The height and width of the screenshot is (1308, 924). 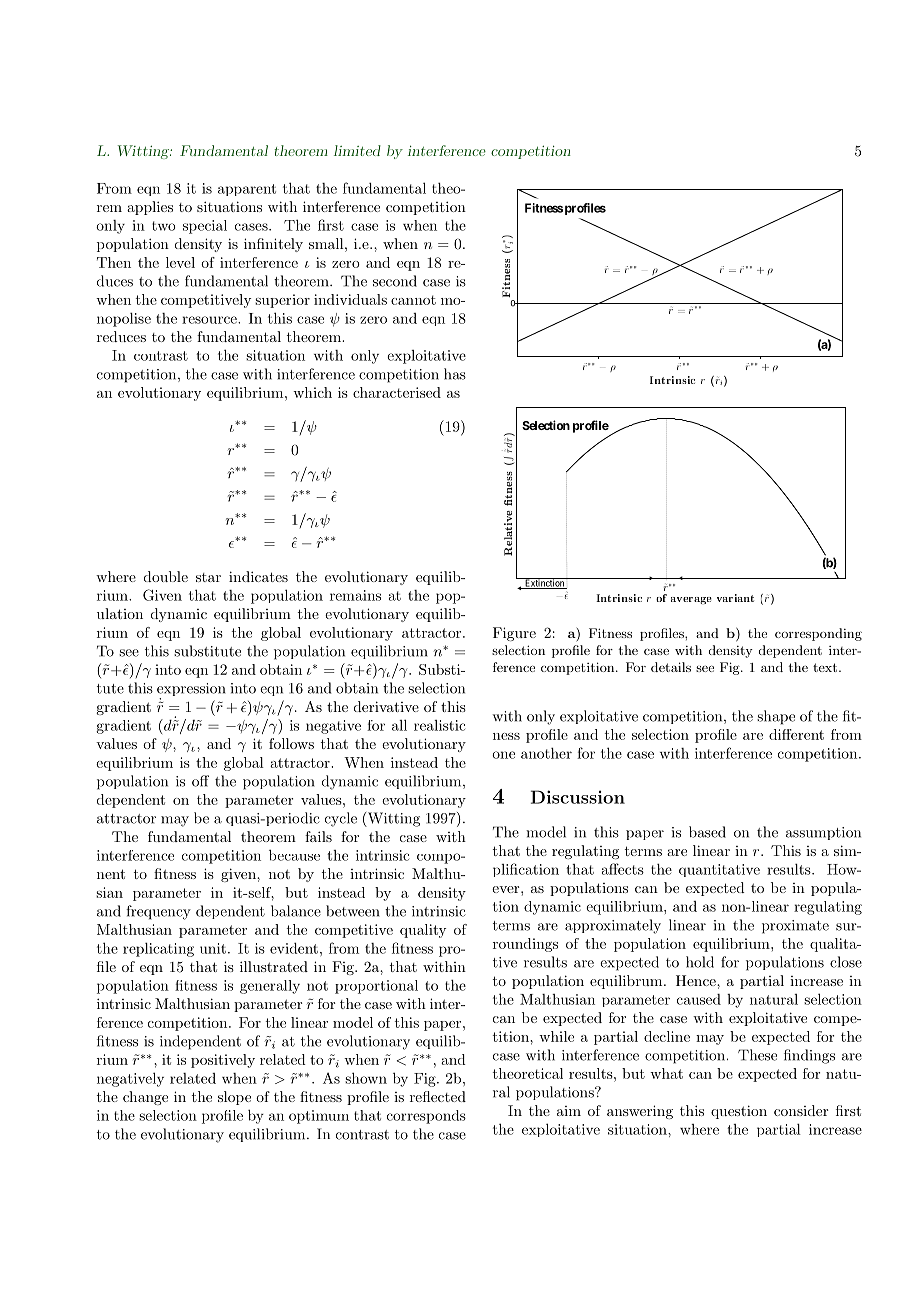 What do you see at coordinates (413, 300) in the screenshot?
I see `cannot` at bounding box center [413, 300].
